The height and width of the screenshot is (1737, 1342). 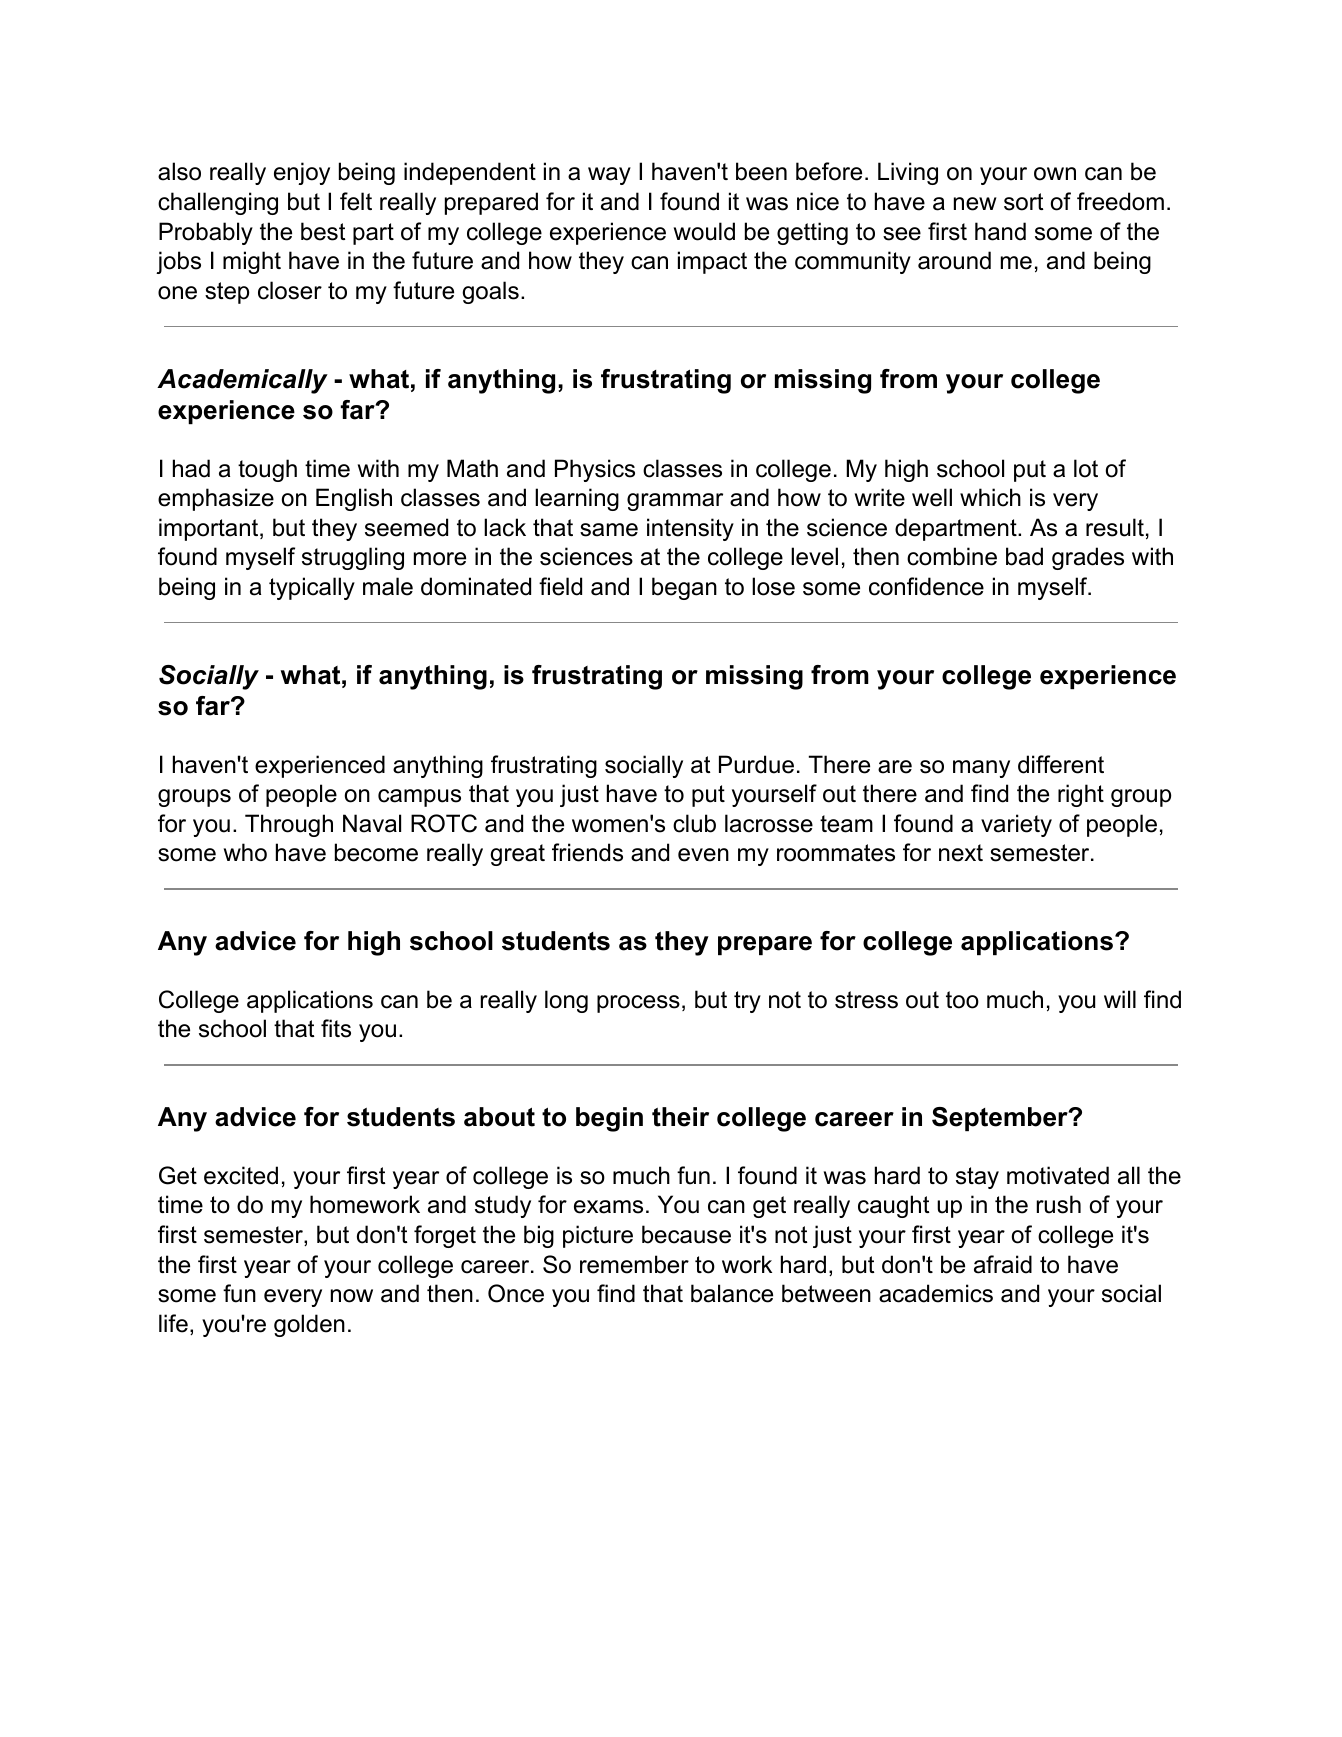 I want to click on way, so click(x=609, y=176).
